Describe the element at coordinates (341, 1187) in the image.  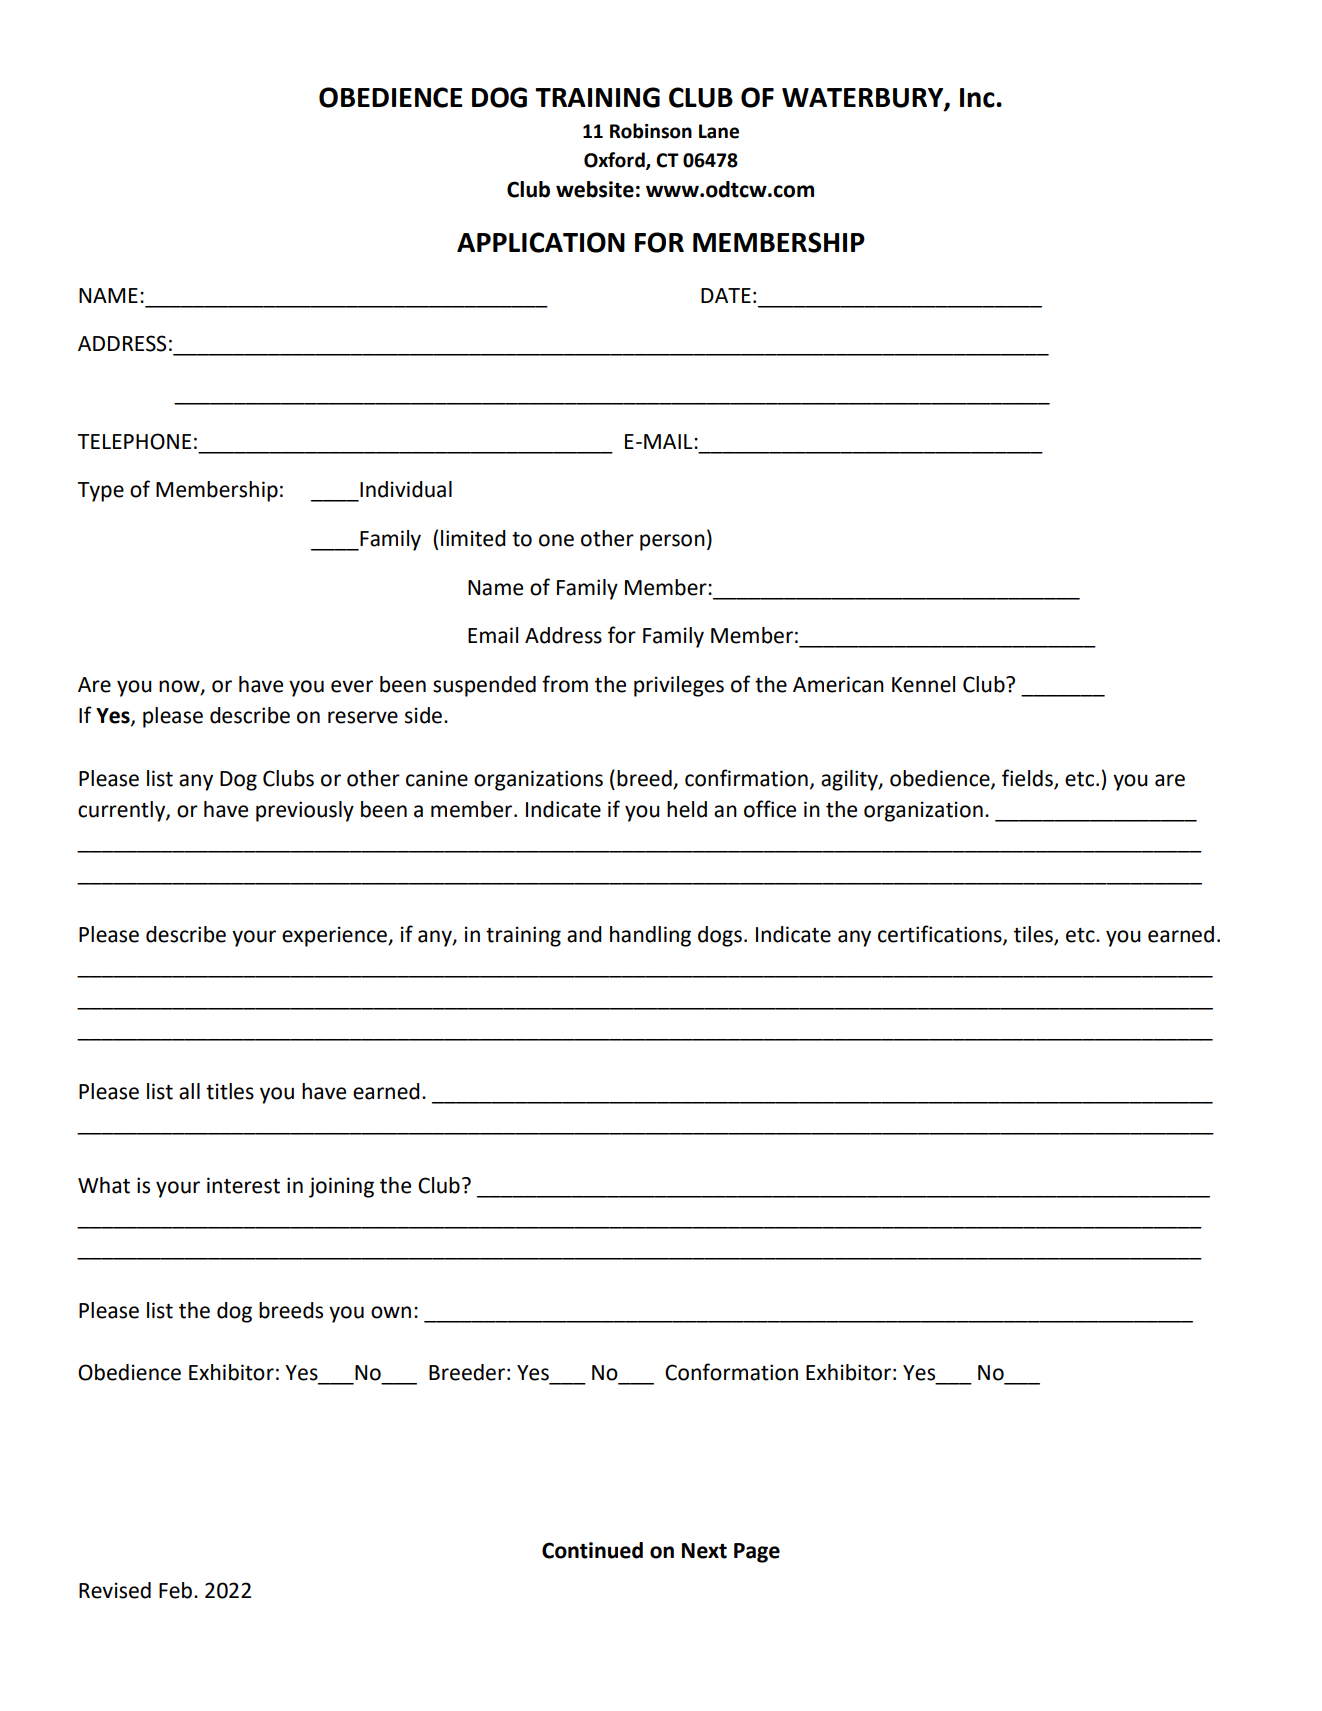
I see `joining` at that location.
